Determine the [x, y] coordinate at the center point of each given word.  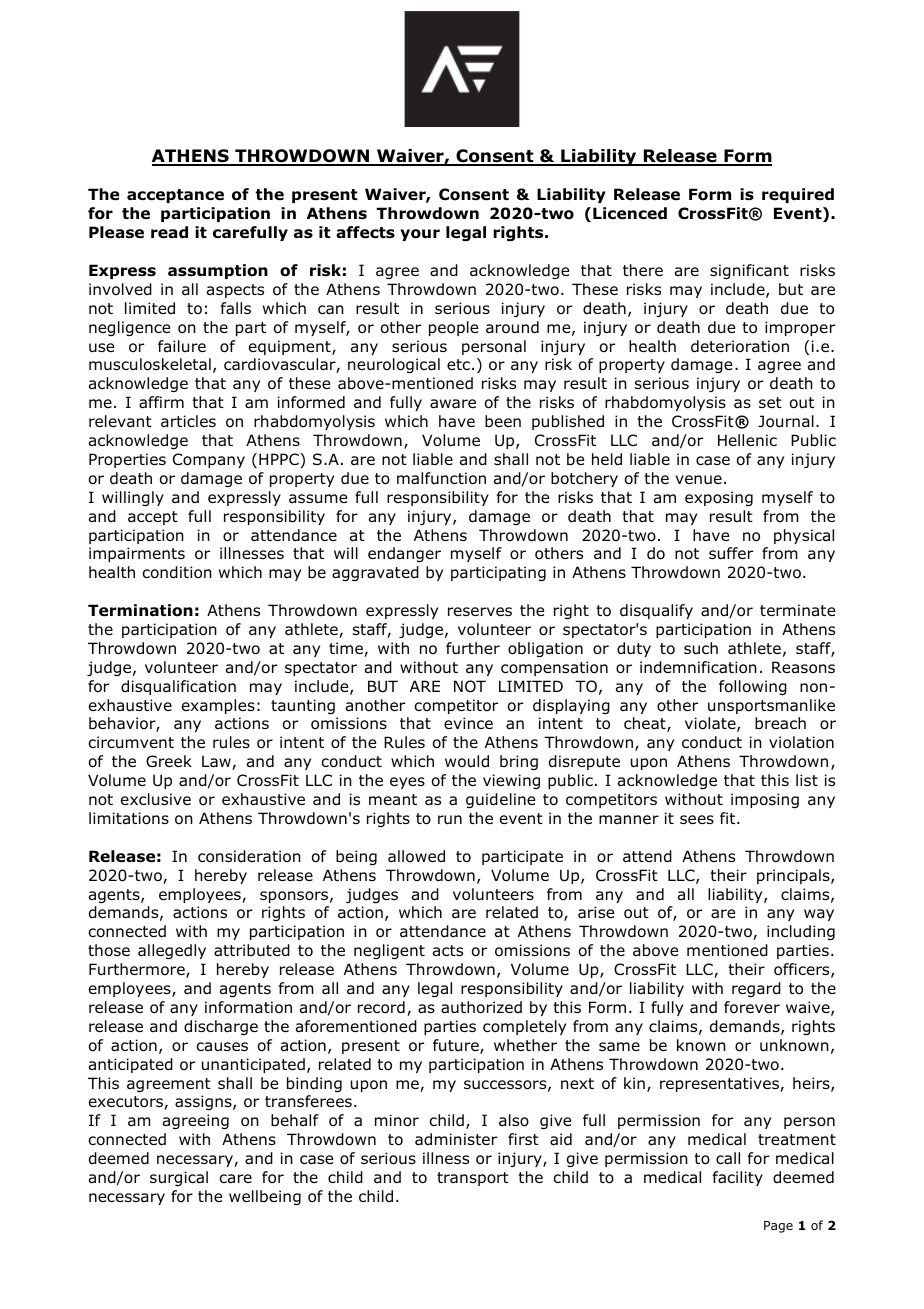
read [169, 232]
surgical [179, 1178]
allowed [416, 856]
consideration [249, 856]
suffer [731, 553]
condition [177, 572]
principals [794, 876]
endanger [404, 554]
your [420, 235]
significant [749, 271]
